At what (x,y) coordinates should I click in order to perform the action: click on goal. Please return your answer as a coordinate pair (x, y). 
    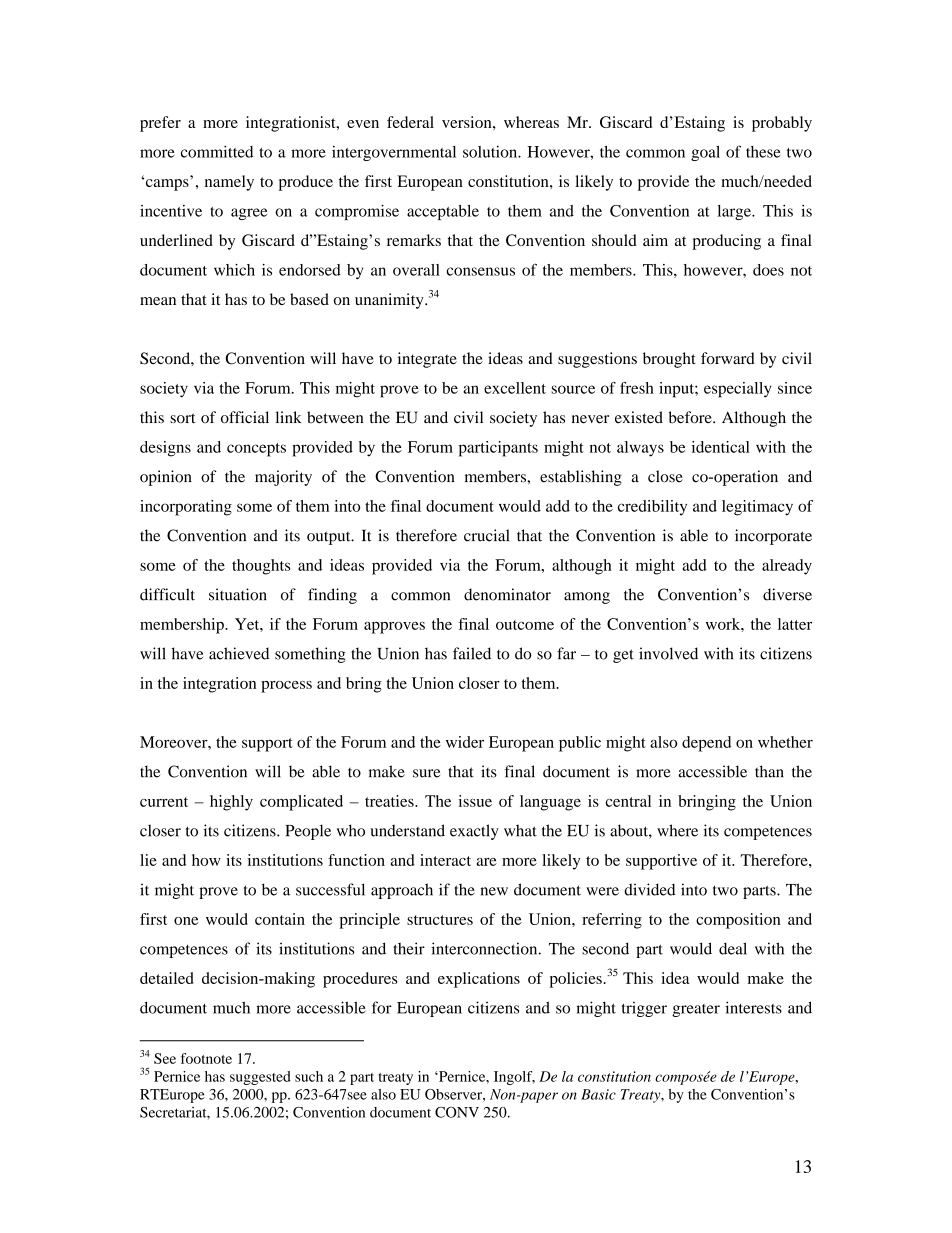
    Looking at the image, I should click on (705, 153).
